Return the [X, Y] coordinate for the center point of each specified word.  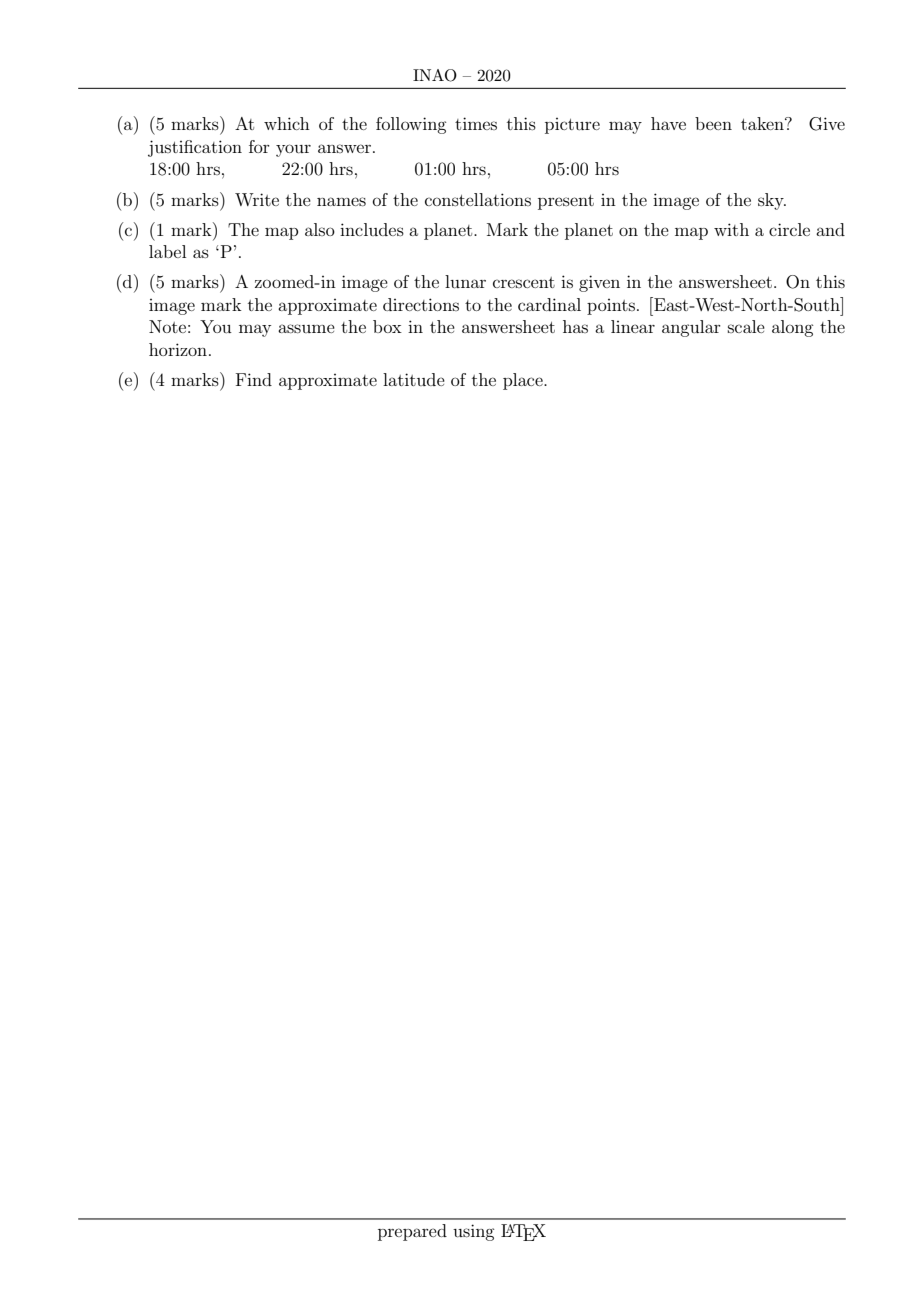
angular [691, 328]
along [792, 328]
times [476, 123]
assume [306, 328]
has [575, 326]
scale [746, 326]
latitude [414, 379]
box [387, 326]
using [473, 1232]
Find [254, 379]
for [259, 146]
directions [421, 304]
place [524, 381]
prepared [412, 1232]
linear [633, 326]
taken [763, 123]
